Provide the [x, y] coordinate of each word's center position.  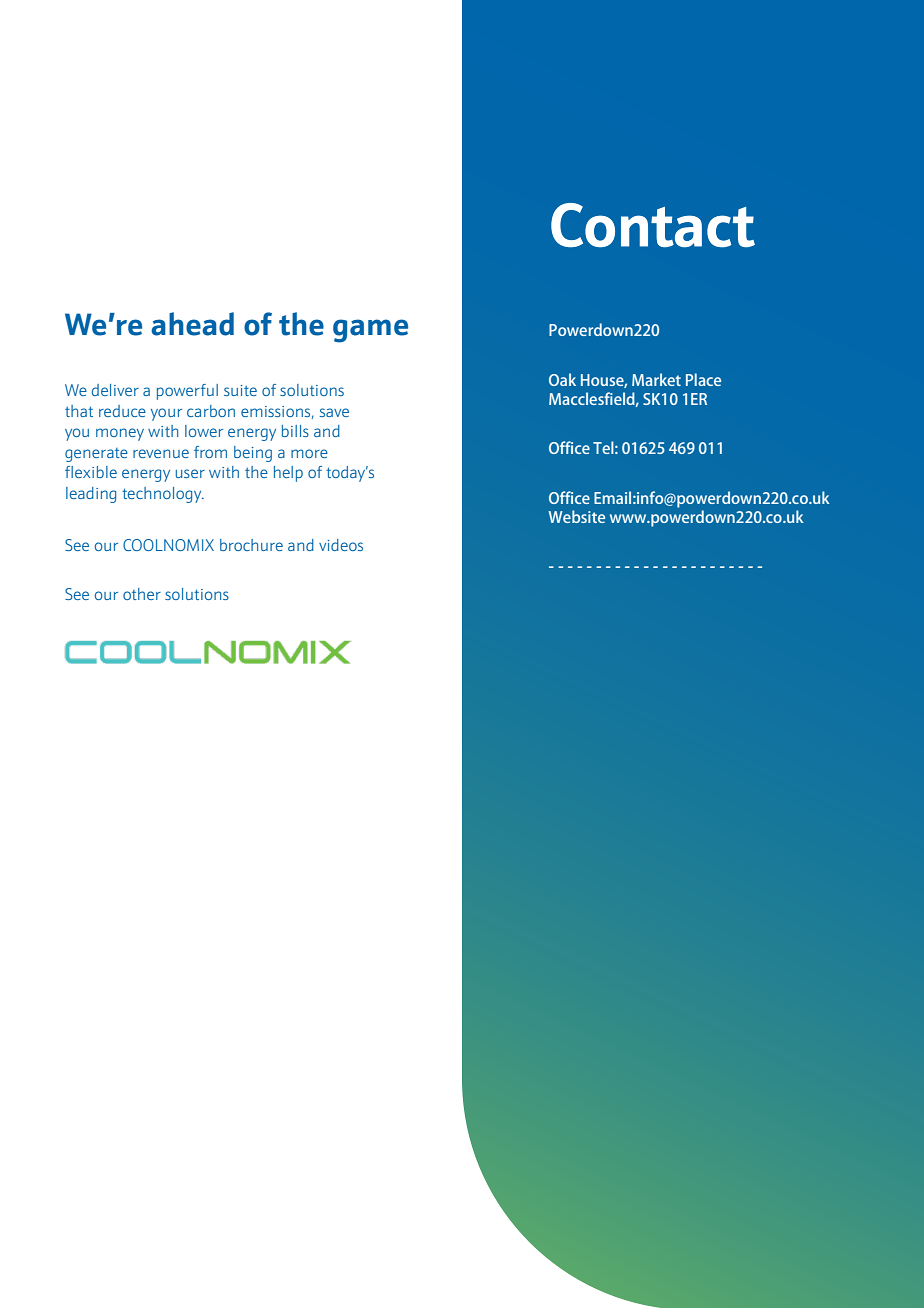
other [142, 594]
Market [656, 379]
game [370, 331]
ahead [192, 324]
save [334, 412]
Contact [653, 225]
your [166, 414]
